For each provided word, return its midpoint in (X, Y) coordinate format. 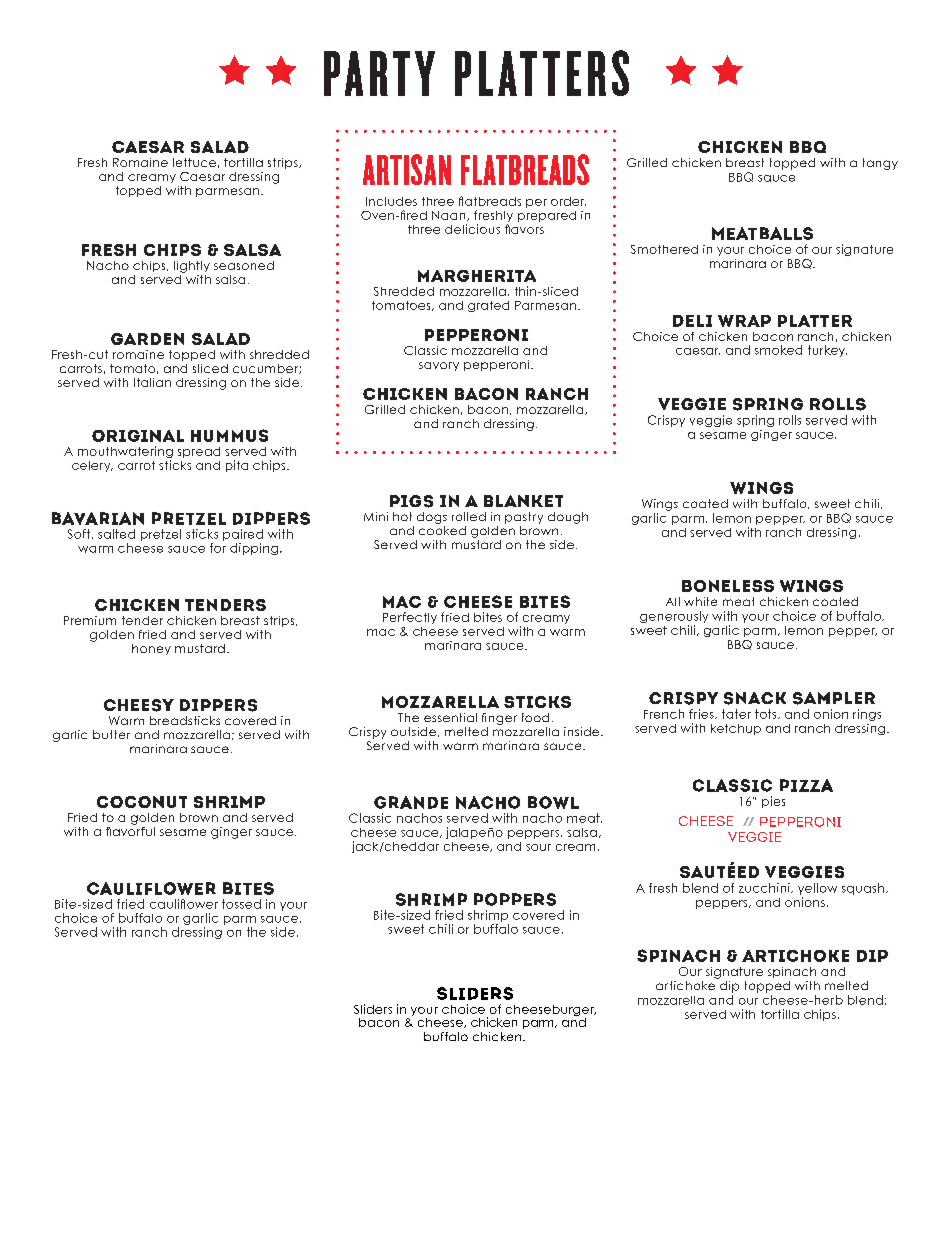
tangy (880, 164)
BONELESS (728, 586)
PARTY (379, 73)
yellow (817, 889)
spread (199, 452)
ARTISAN (407, 169)
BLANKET (523, 501)
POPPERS (515, 899)
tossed (241, 904)
